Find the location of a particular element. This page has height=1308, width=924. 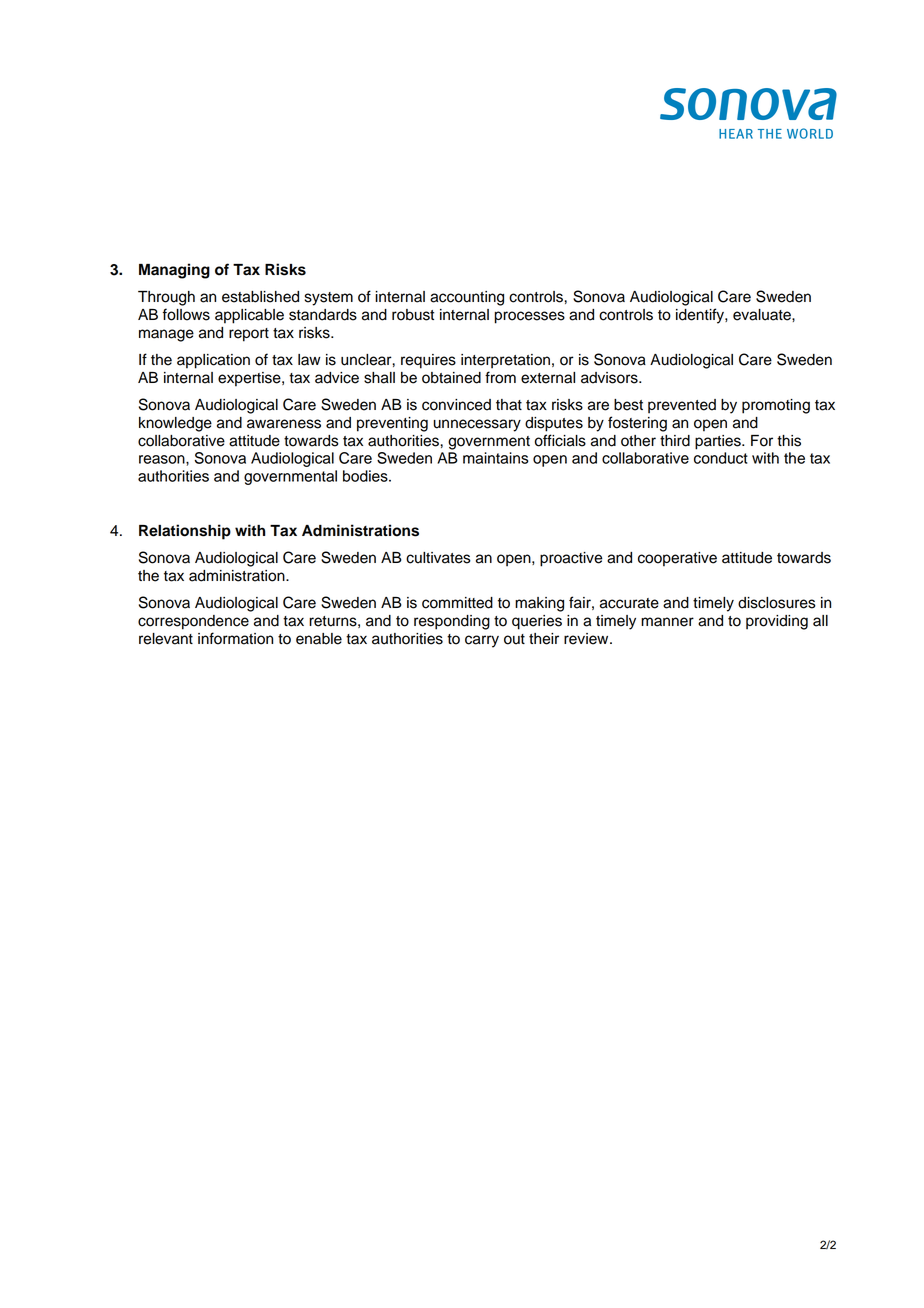

established is located at coordinates (260, 297).
